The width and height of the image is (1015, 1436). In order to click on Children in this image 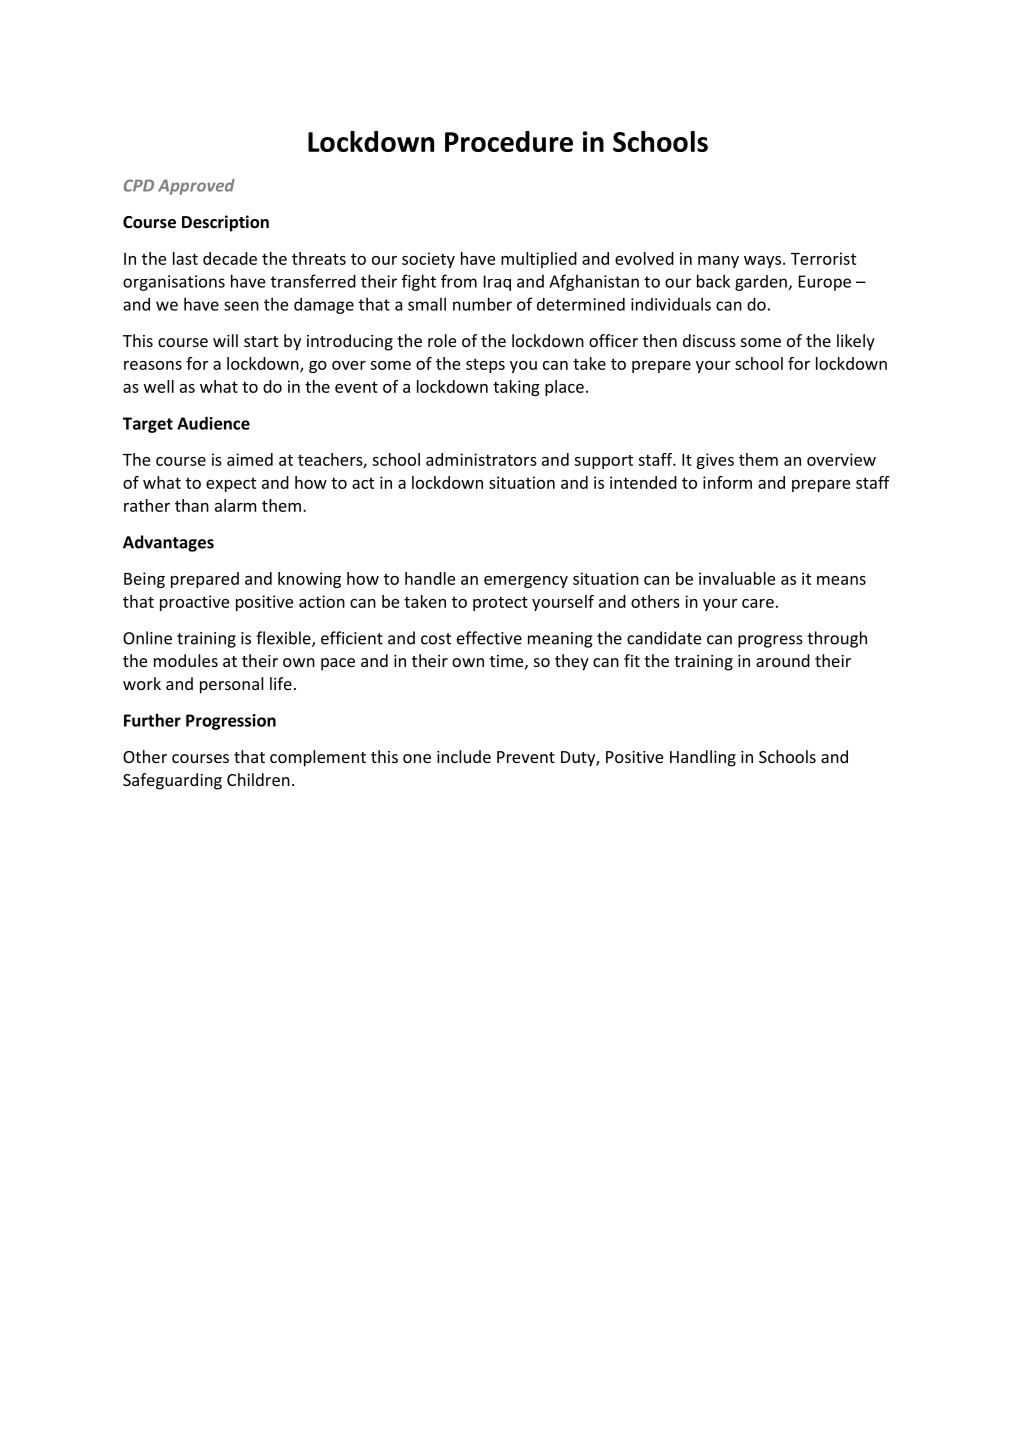, I will do `click(258, 779)`.
